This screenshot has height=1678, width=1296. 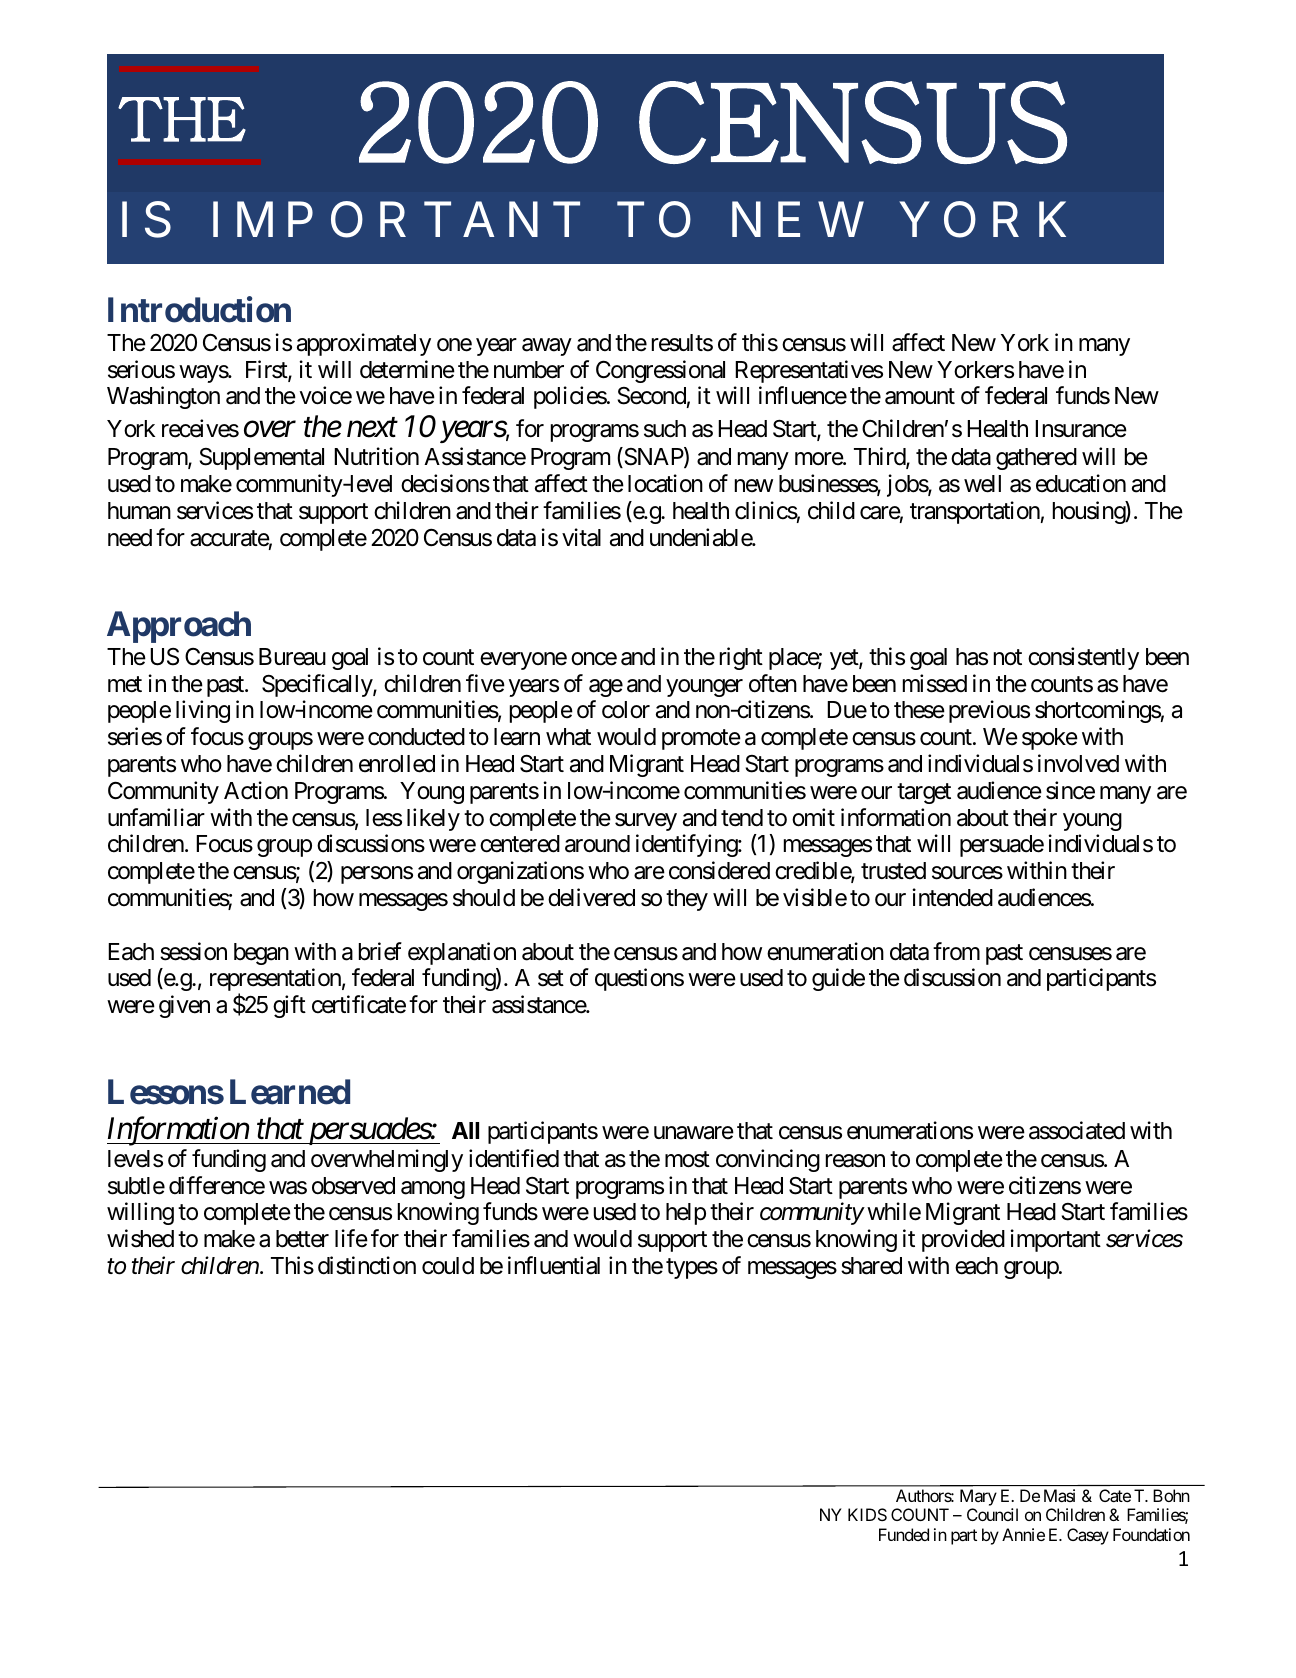 What do you see at coordinates (1059, 1495) in the screenshot?
I see `Masi` at bounding box center [1059, 1495].
